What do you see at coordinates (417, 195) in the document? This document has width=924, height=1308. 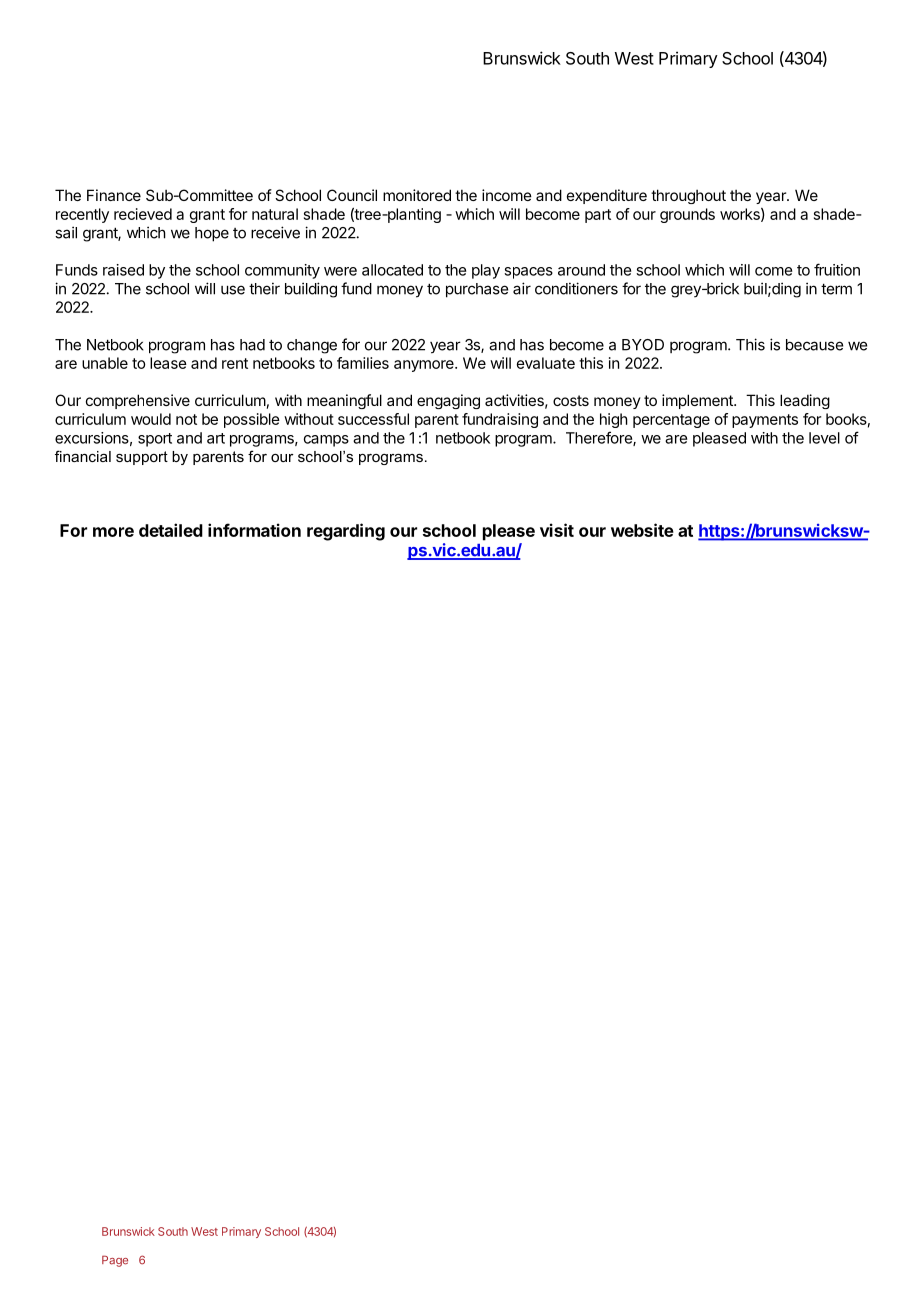 I see `monitored` at bounding box center [417, 195].
